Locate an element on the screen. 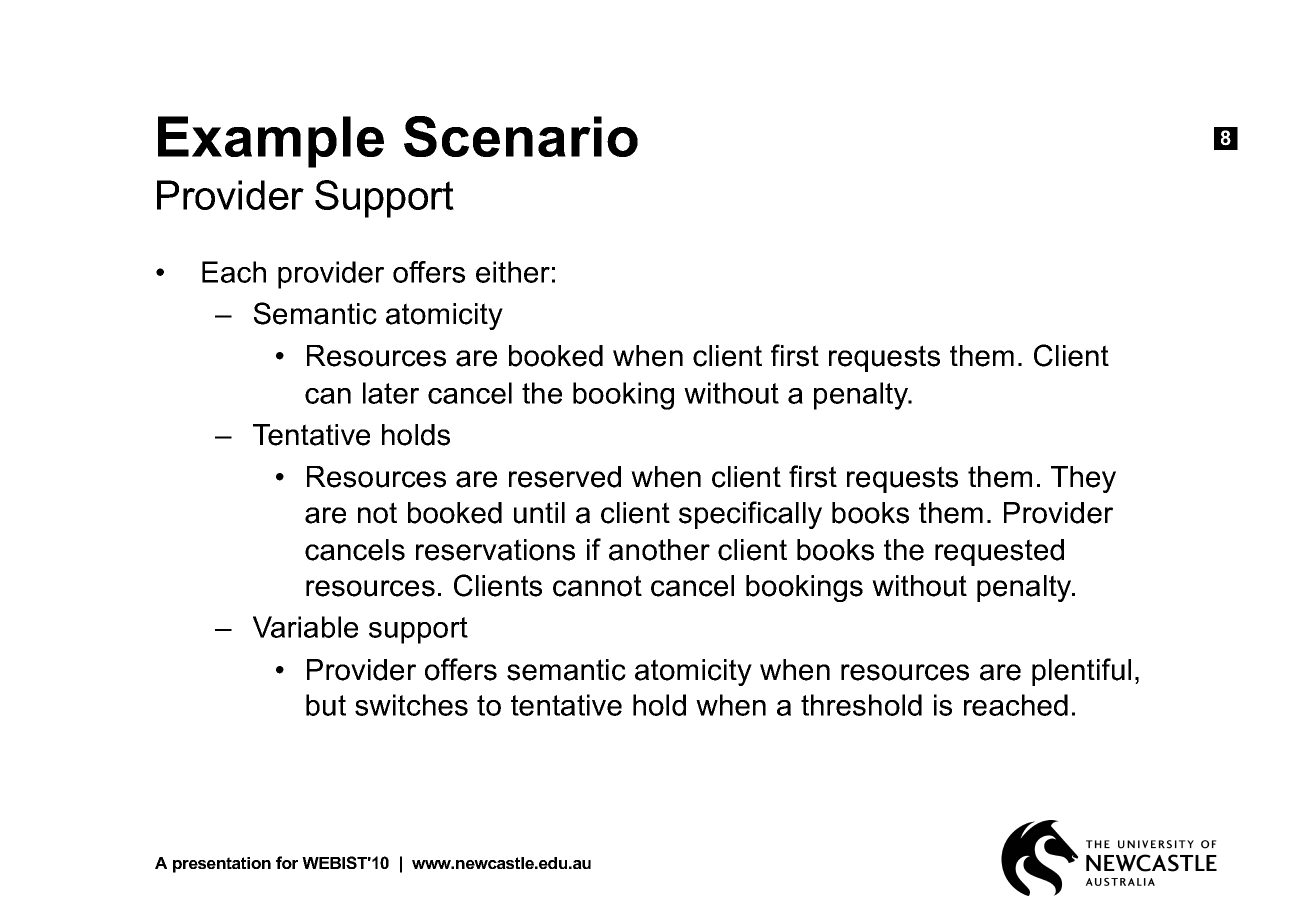 Image resolution: width=1308 pixels, height=924 pixels. Scenario is located at coordinates (521, 136).
